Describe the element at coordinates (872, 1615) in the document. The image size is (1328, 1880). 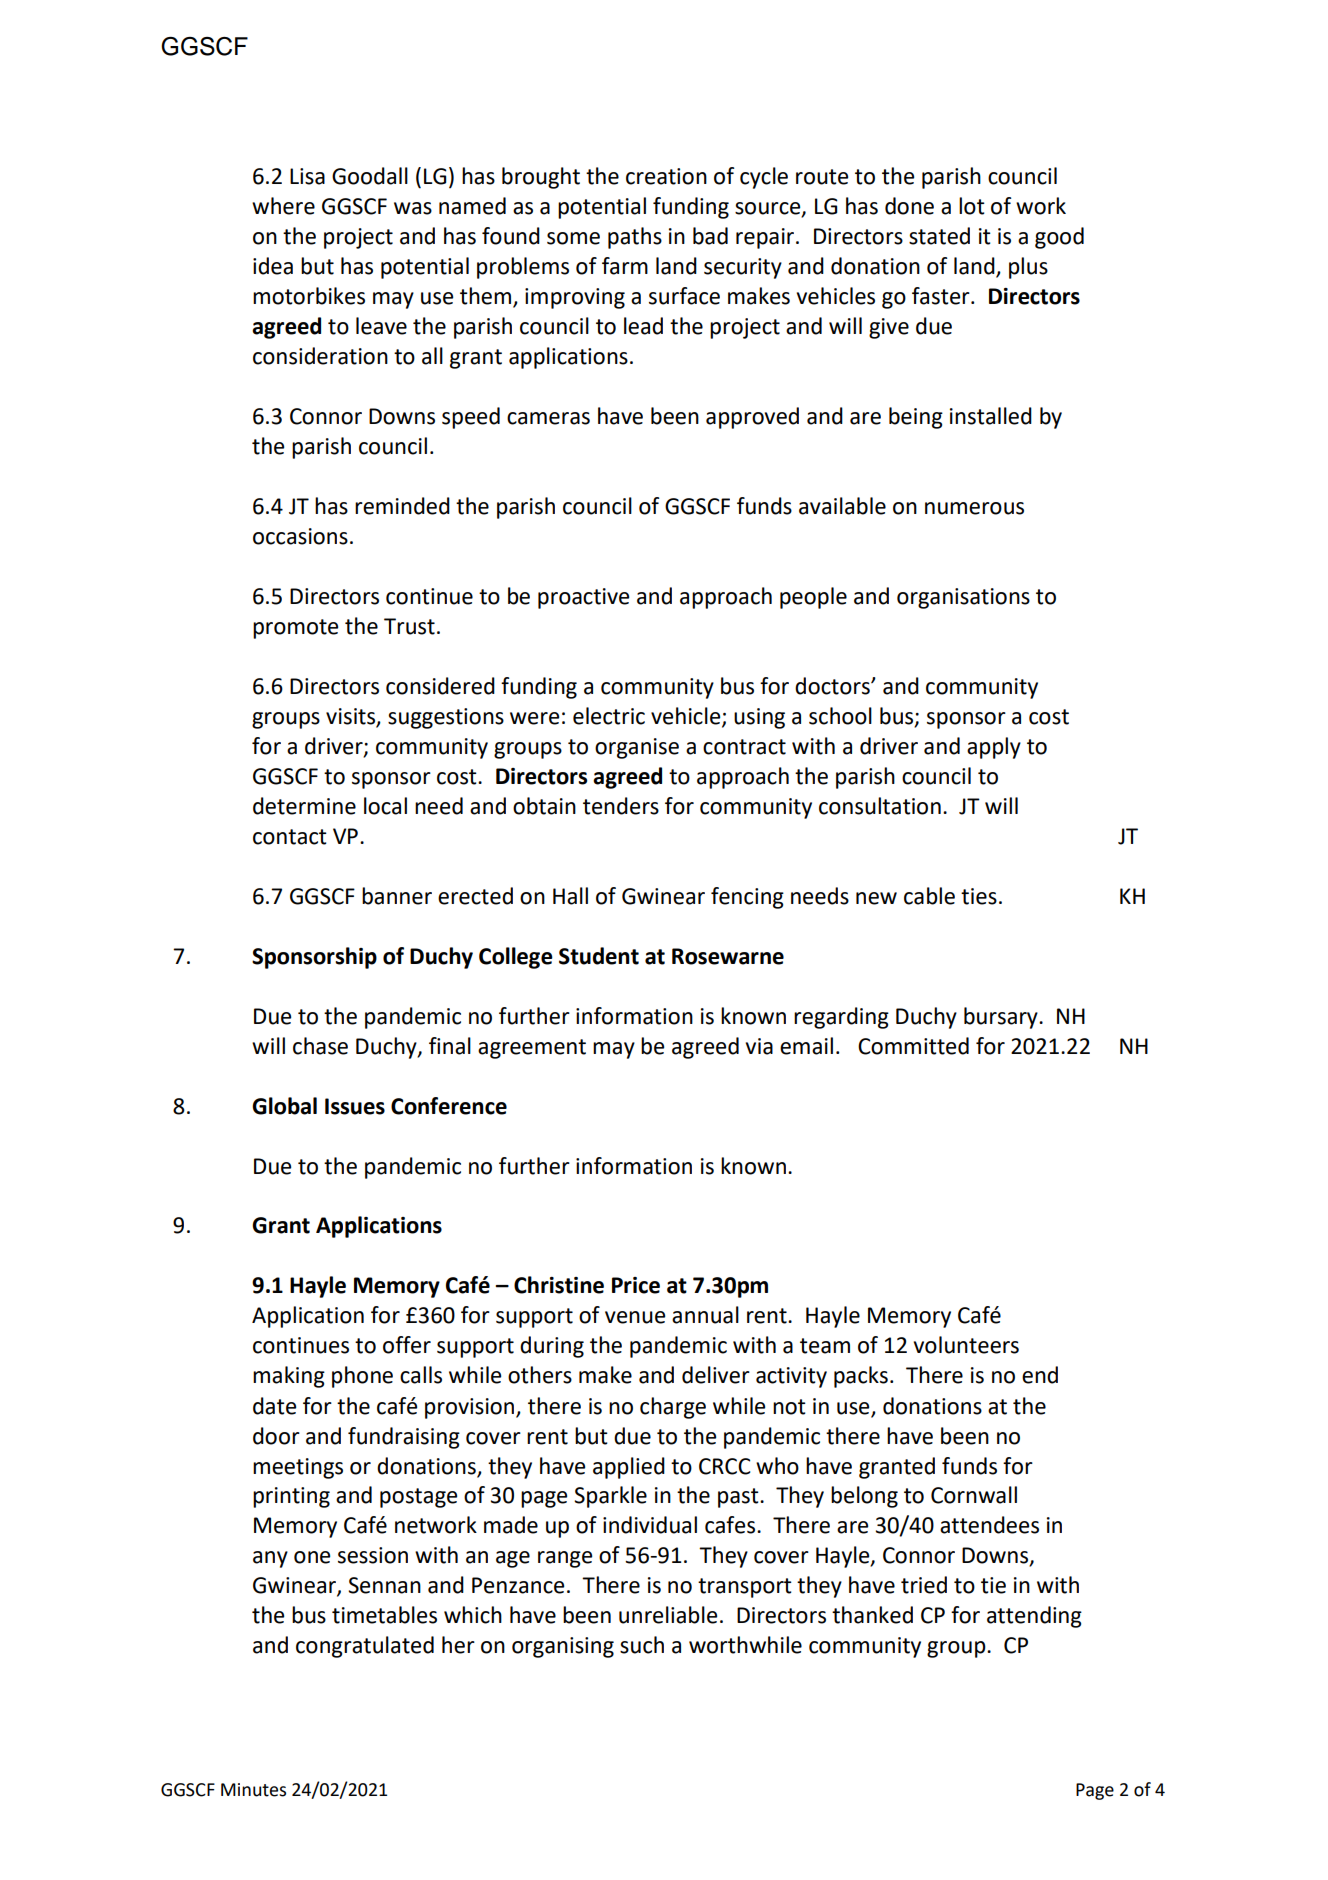
I see `thanked` at that location.
